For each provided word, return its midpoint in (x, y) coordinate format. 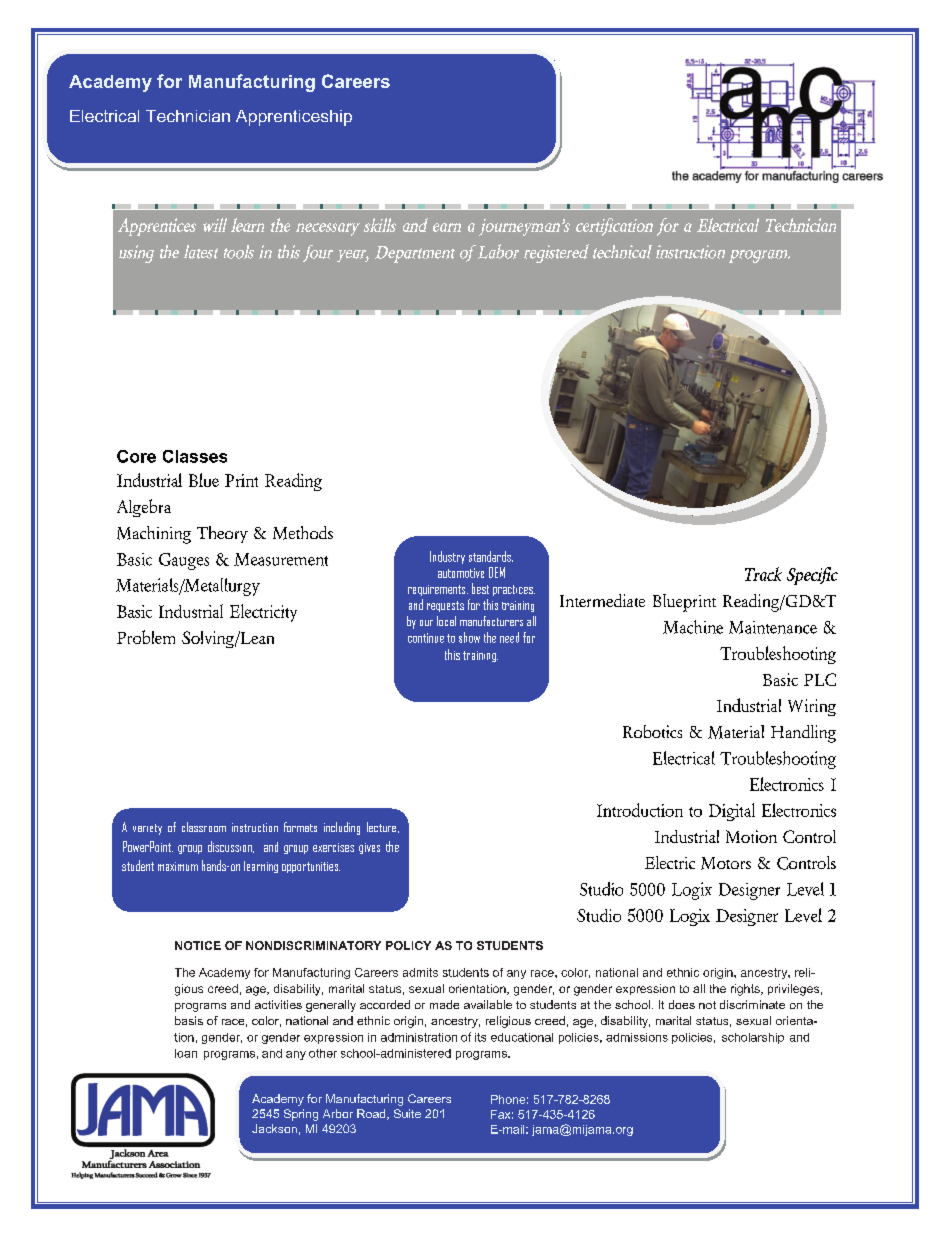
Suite (407, 1113)
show (469, 637)
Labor (497, 251)
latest (201, 252)
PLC (820, 679)
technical (622, 252)
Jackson (274, 1128)
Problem (146, 637)
